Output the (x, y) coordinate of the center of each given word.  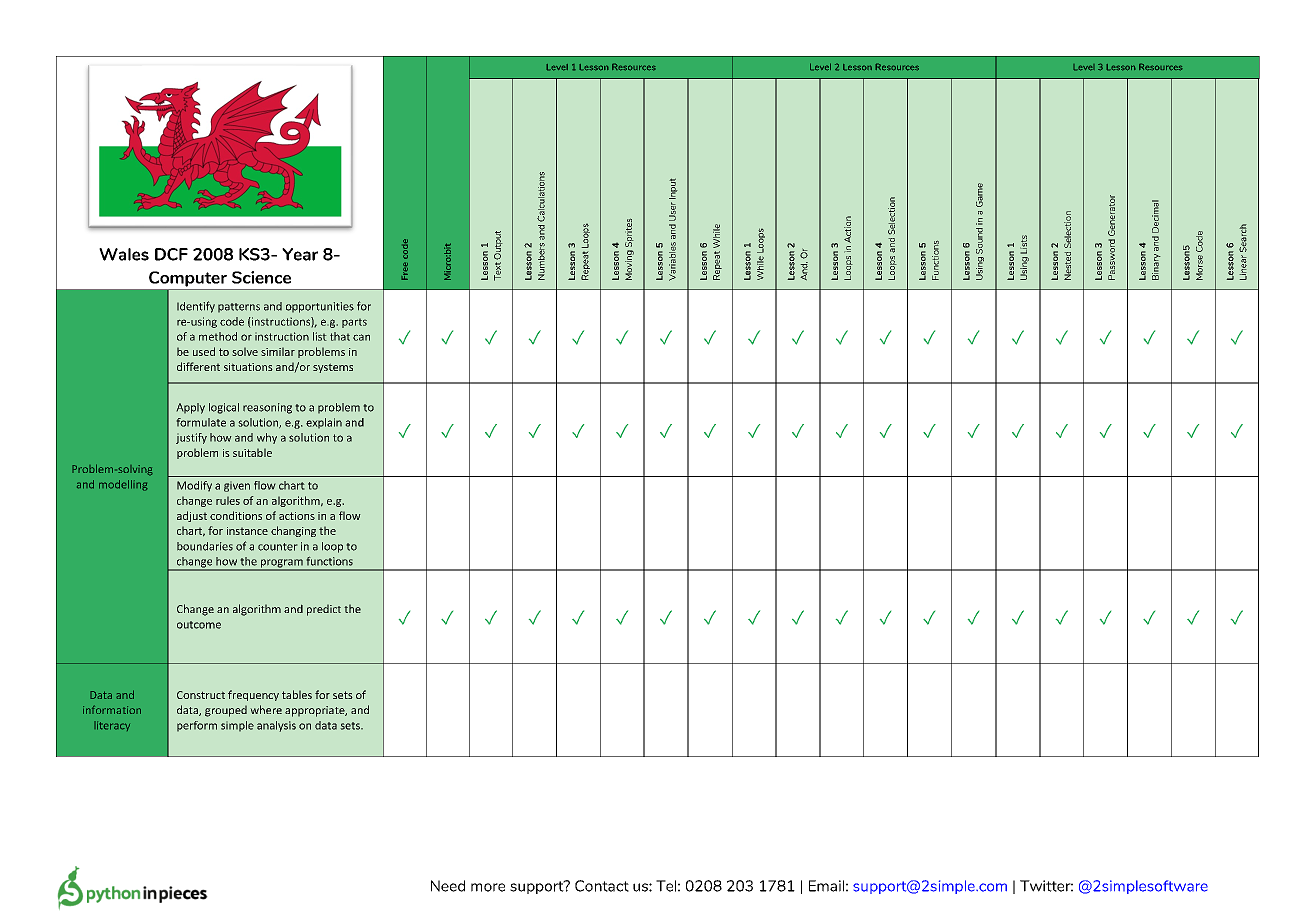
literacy (112, 726)
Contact (602, 886)
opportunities (320, 307)
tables (297, 694)
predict (324, 610)
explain (324, 423)
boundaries (205, 546)
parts (354, 323)
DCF (171, 254)
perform (197, 726)
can (361, 337)
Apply (190, 408)
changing (293, 531)
